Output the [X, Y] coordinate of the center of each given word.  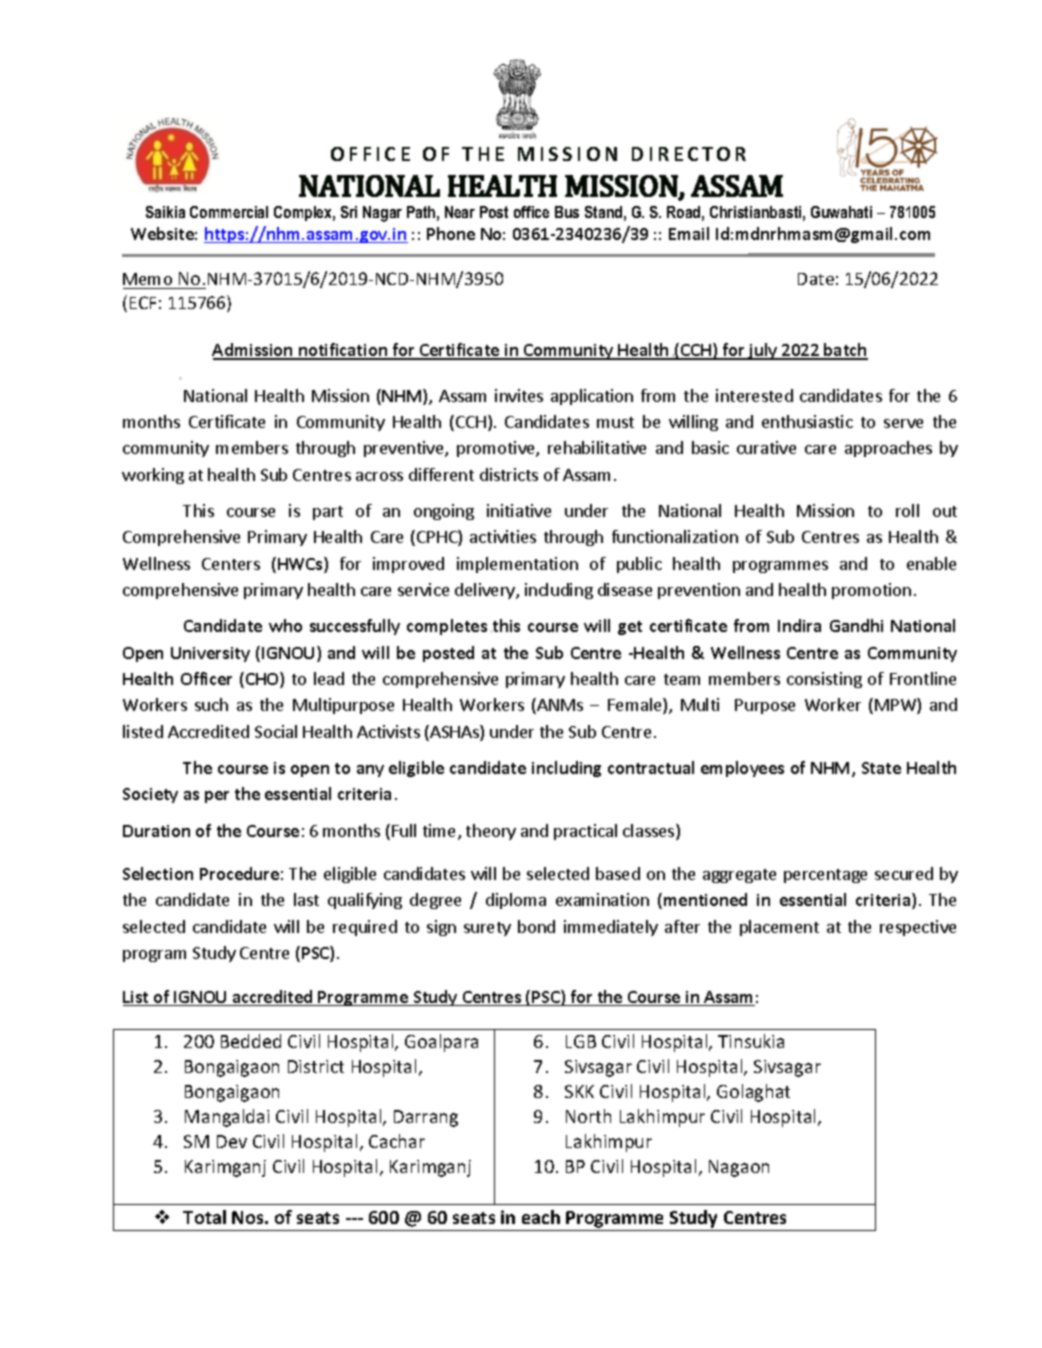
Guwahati [841, 212]
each [541, 1217]
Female [636, 706]
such [211, 704]
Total [204, 1217]
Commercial [229, 212]
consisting [824, 680]
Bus [567, 212]
